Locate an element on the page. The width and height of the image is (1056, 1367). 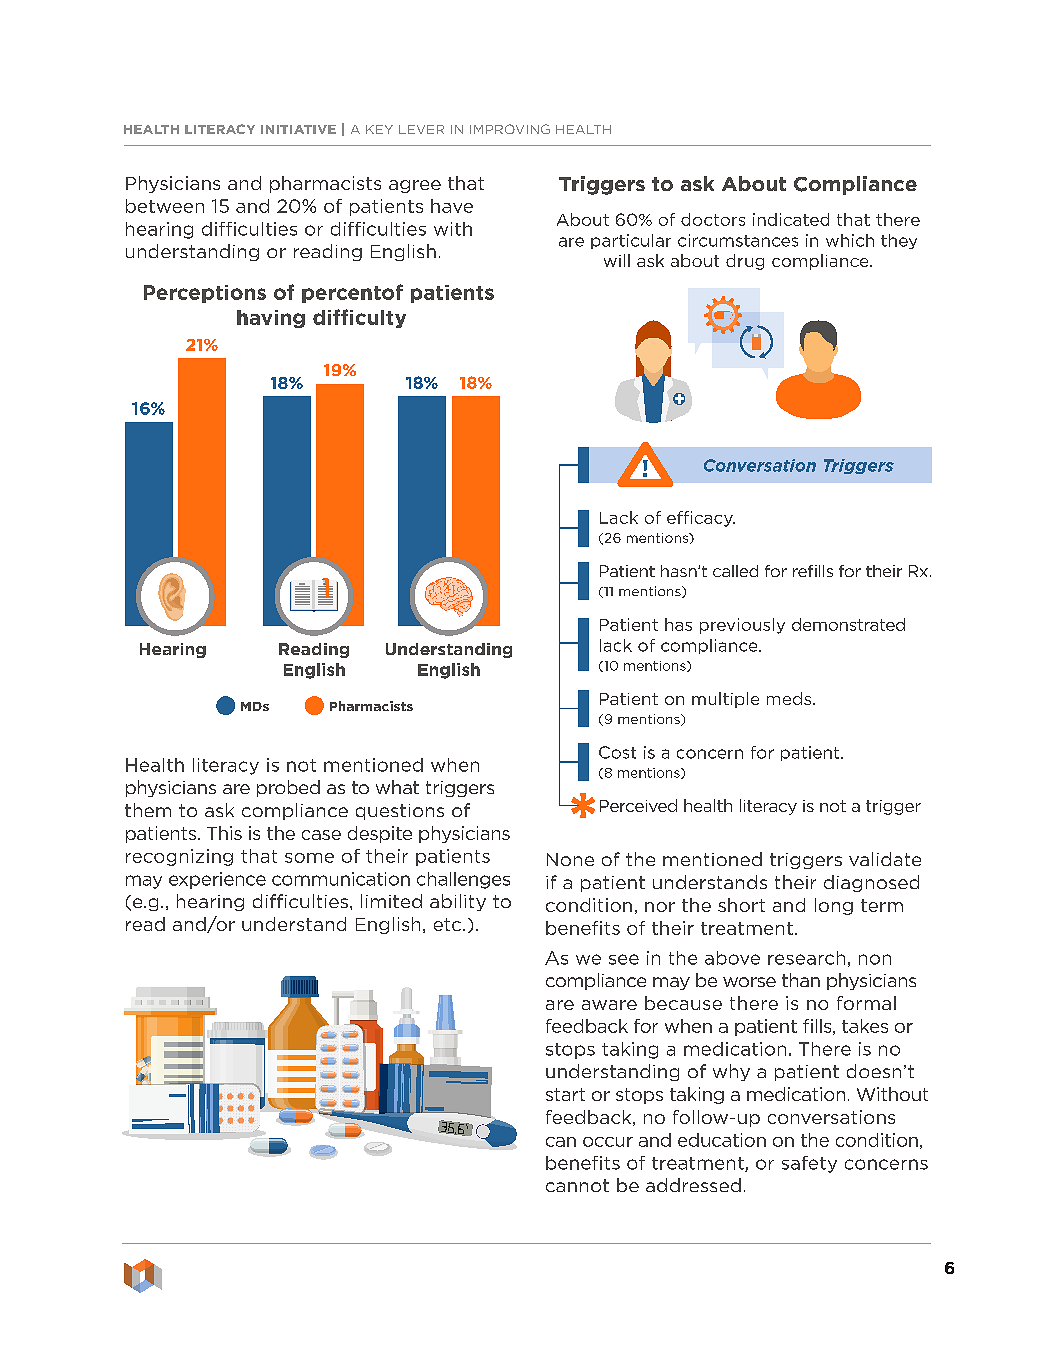
indicated is located at coordinates (791, 219).
